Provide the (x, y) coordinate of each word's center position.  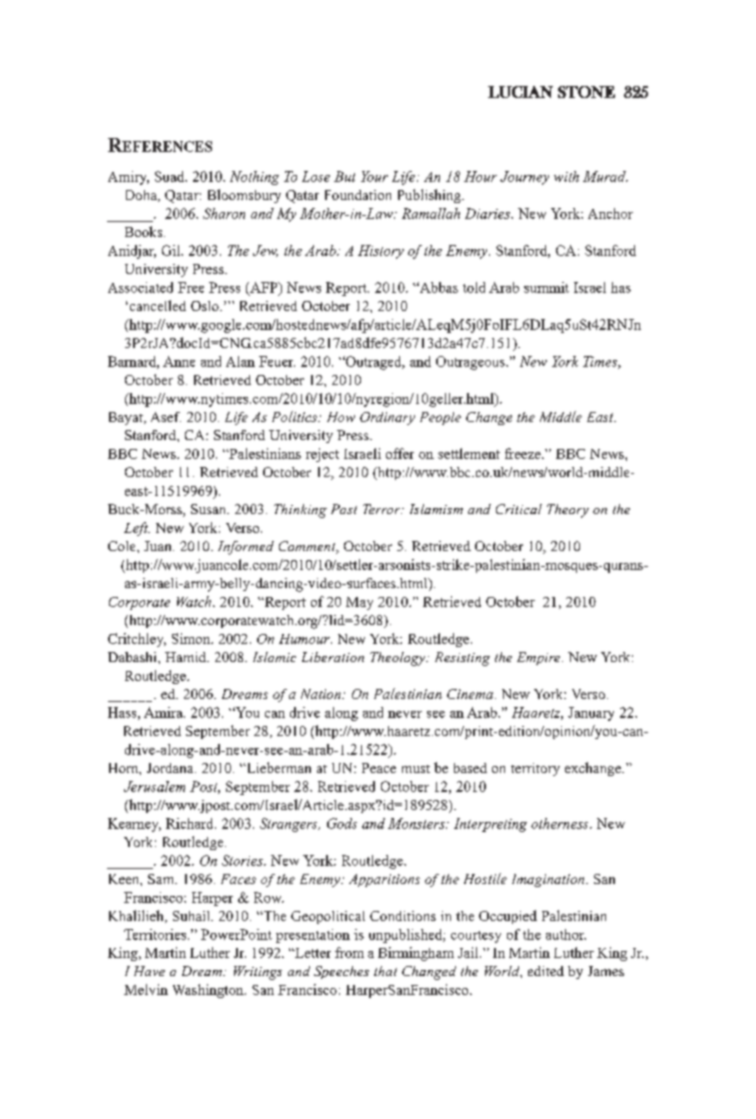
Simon (192, 638)
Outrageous (471, 363)
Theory (568, 511)
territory (535, 769)
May (359, 603)
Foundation (358, 195)
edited (546, 971)
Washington (209, 991)
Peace (379, 768)
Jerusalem (154, 786)
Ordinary (387, 418)
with (566, 176)
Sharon (224, 213)
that (385, 971)
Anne (179, 361)
